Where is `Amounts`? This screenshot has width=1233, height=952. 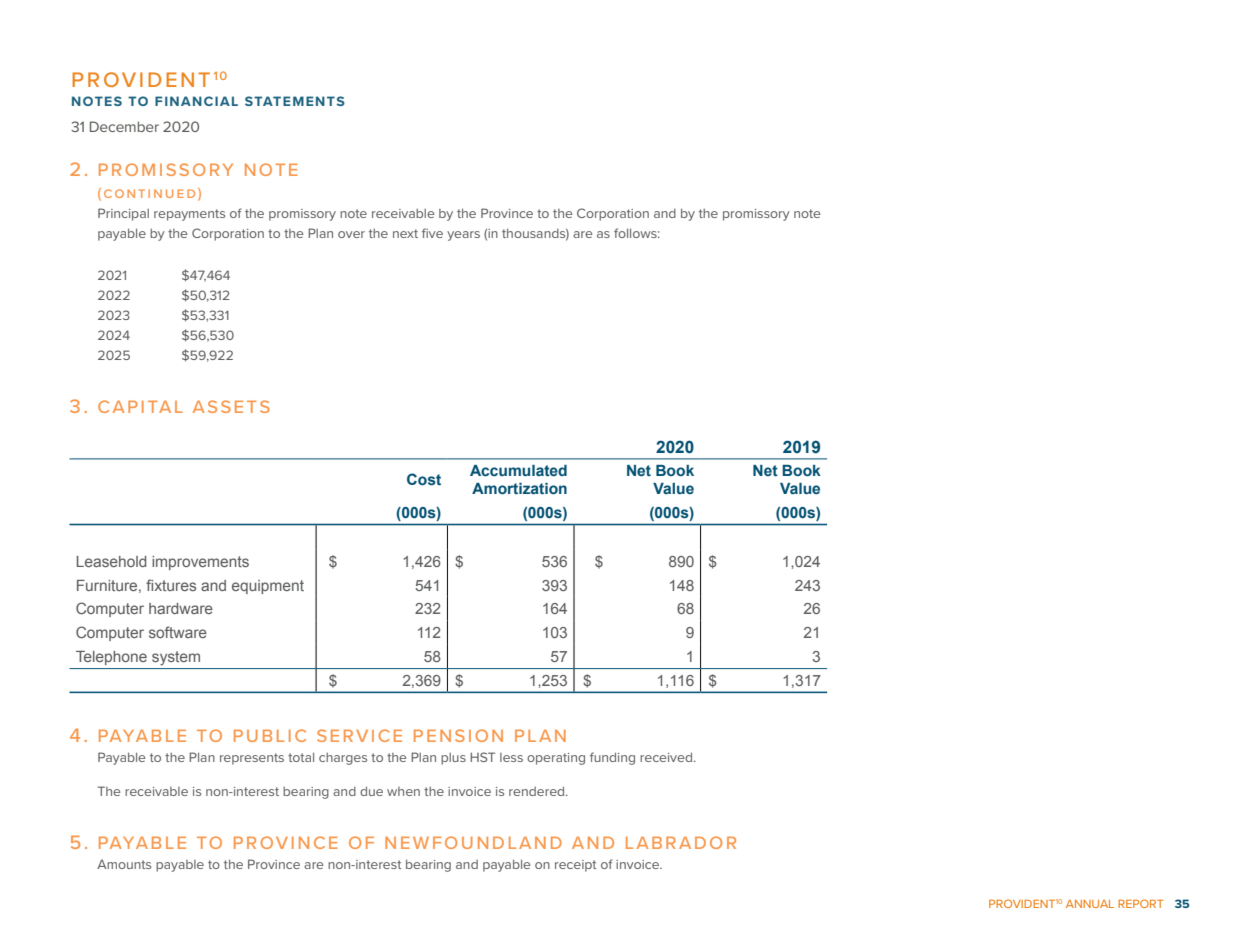 Amounts is located at coordinates (124, 864).
